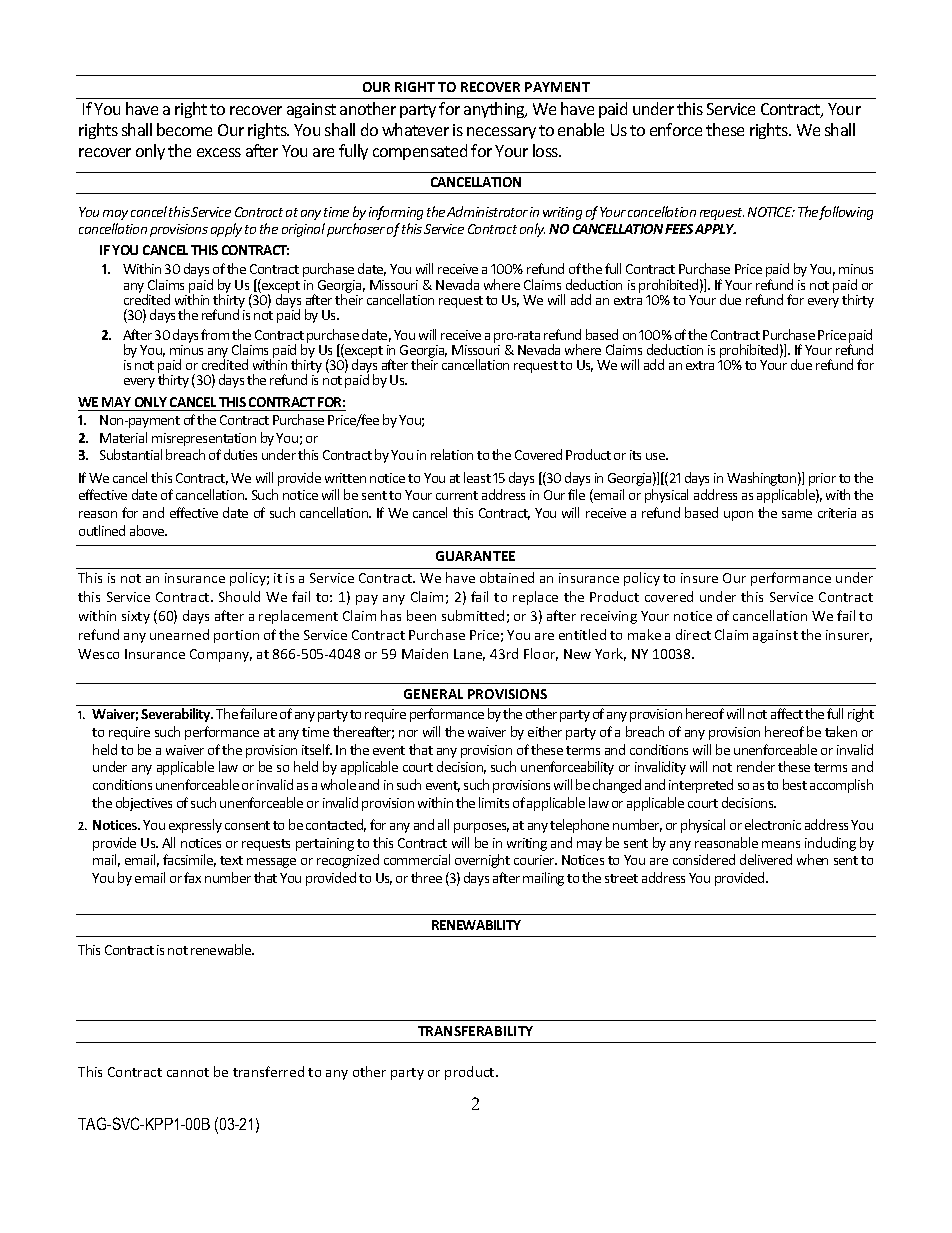 This screenshot has width=952, height=1233. Describe the element at coordinates (189, 860) in the screenshot. I see `facsimile` at that location.
